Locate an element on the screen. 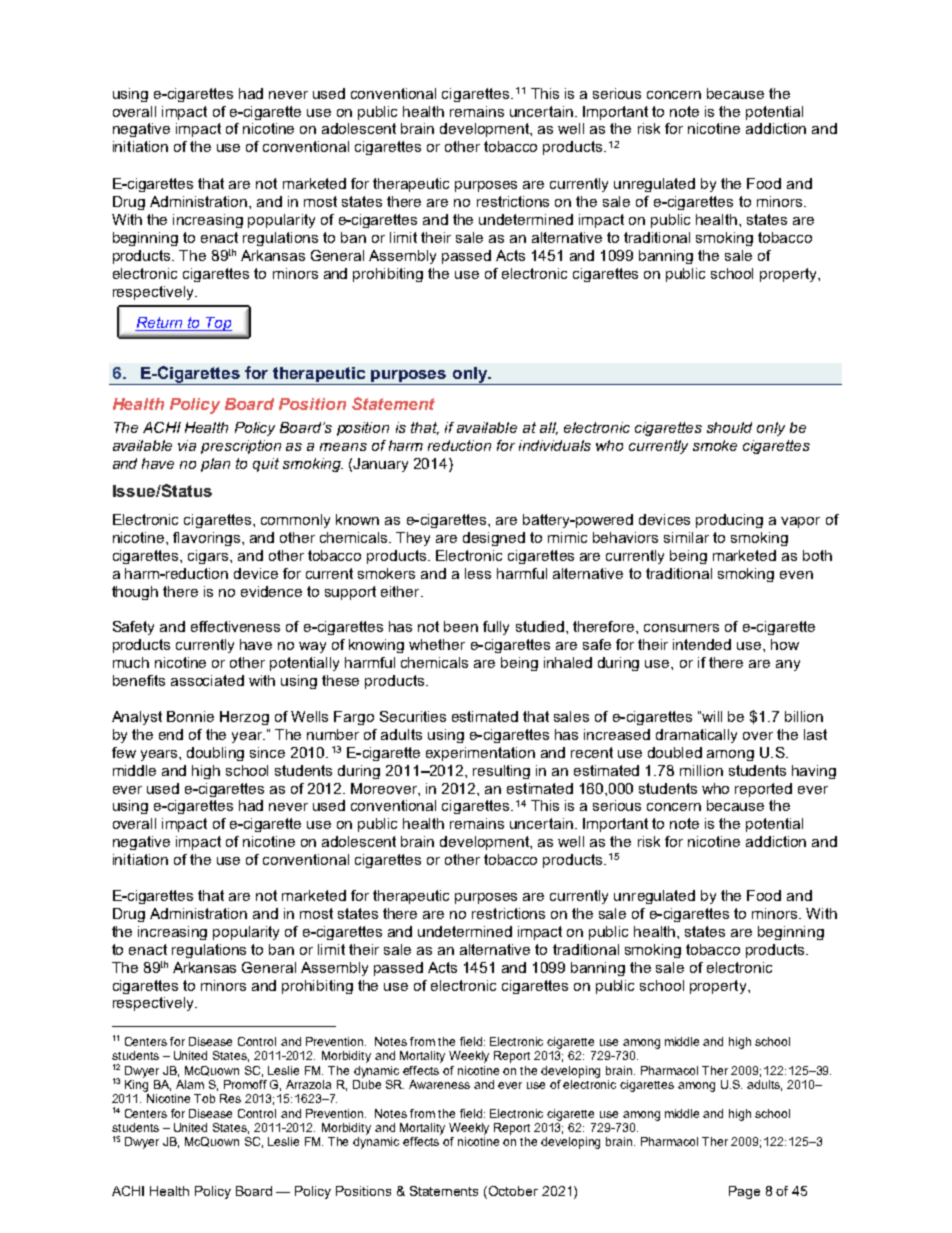 Image resolution: width=952 pixels, height=1233 pixels. doubling is located at coordinates (215, 754).
